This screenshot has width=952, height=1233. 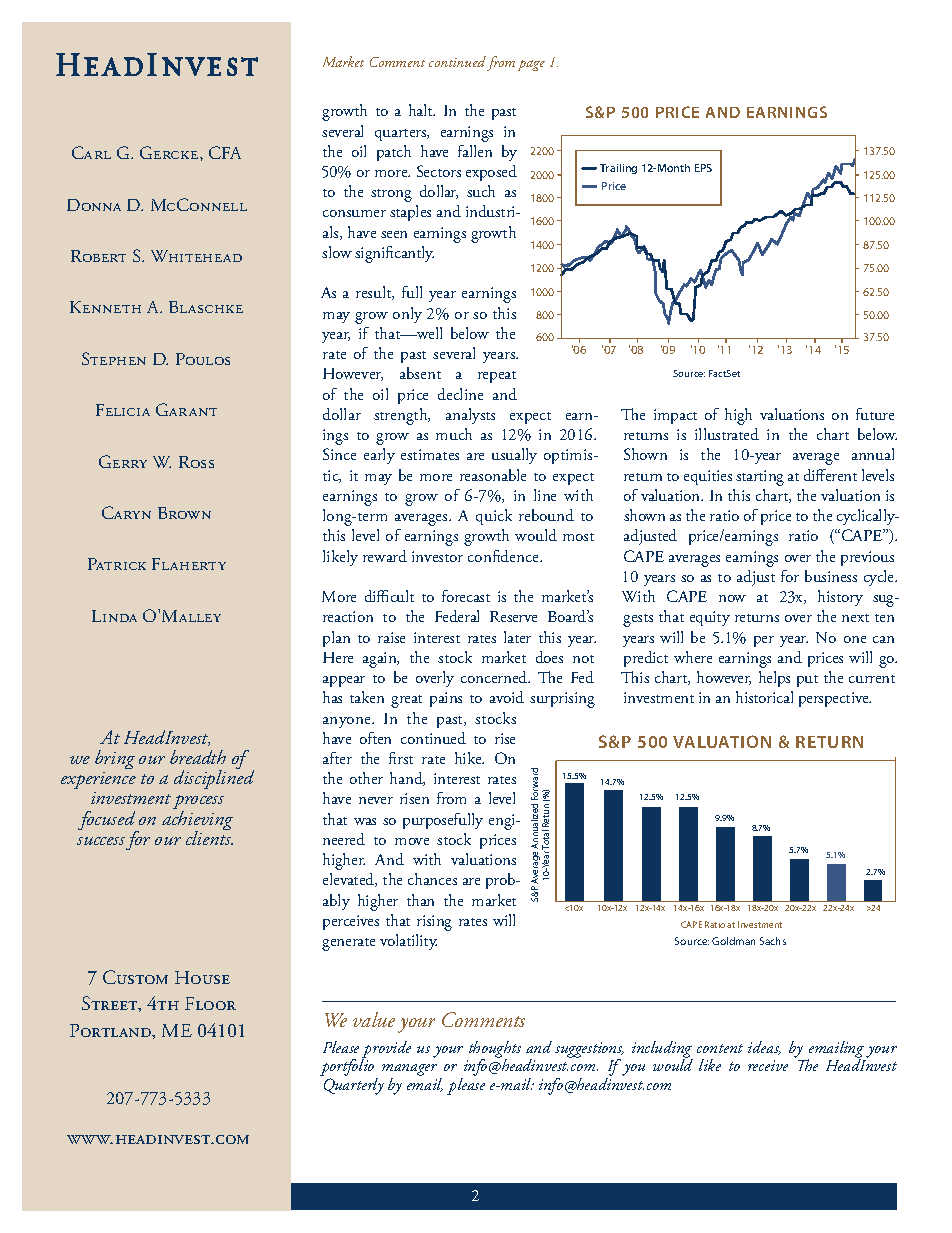 I want to click on EPS, so click(x=703, y=168).
